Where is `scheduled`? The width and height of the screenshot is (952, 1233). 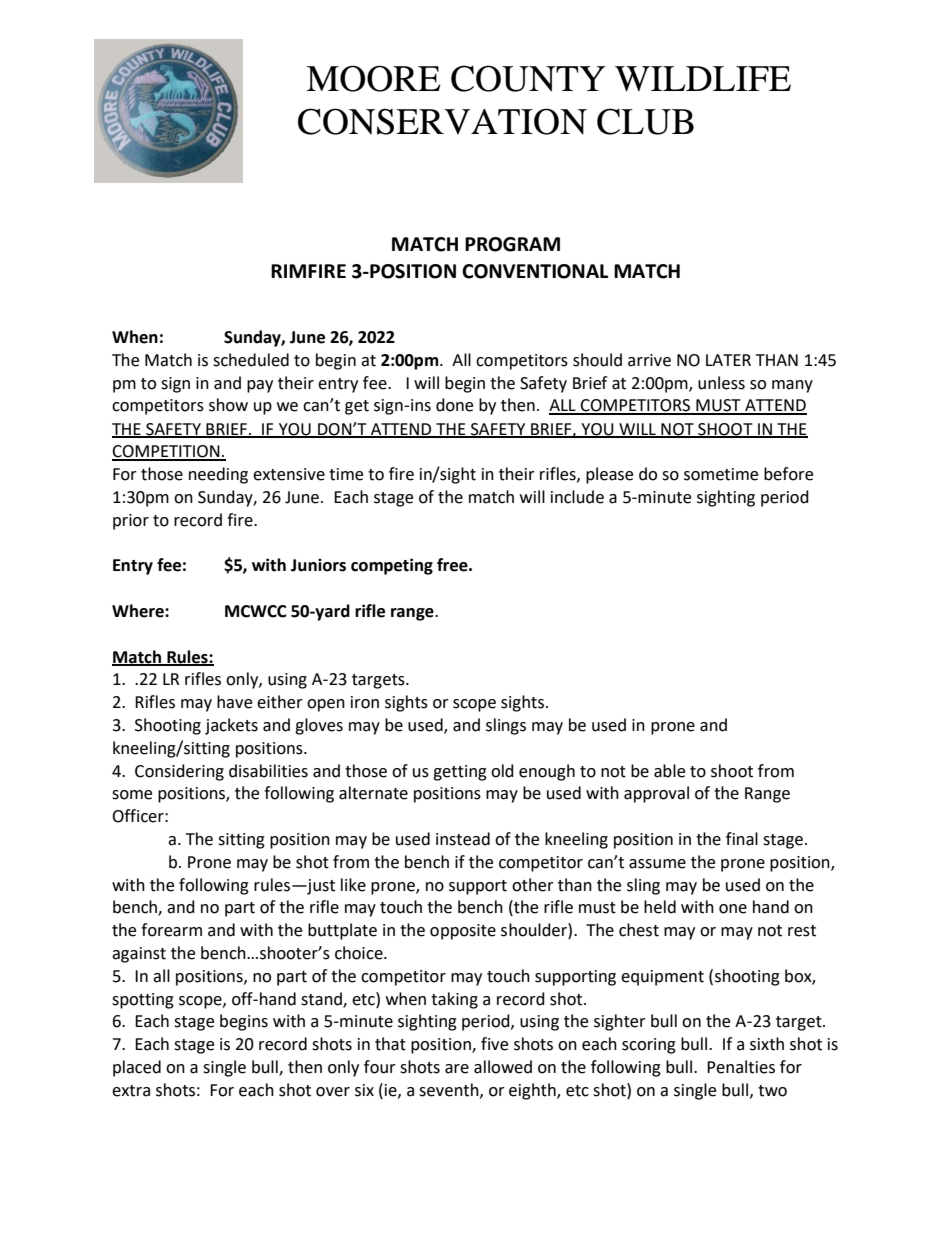 scheduled is located at coordinates (251, 360).
